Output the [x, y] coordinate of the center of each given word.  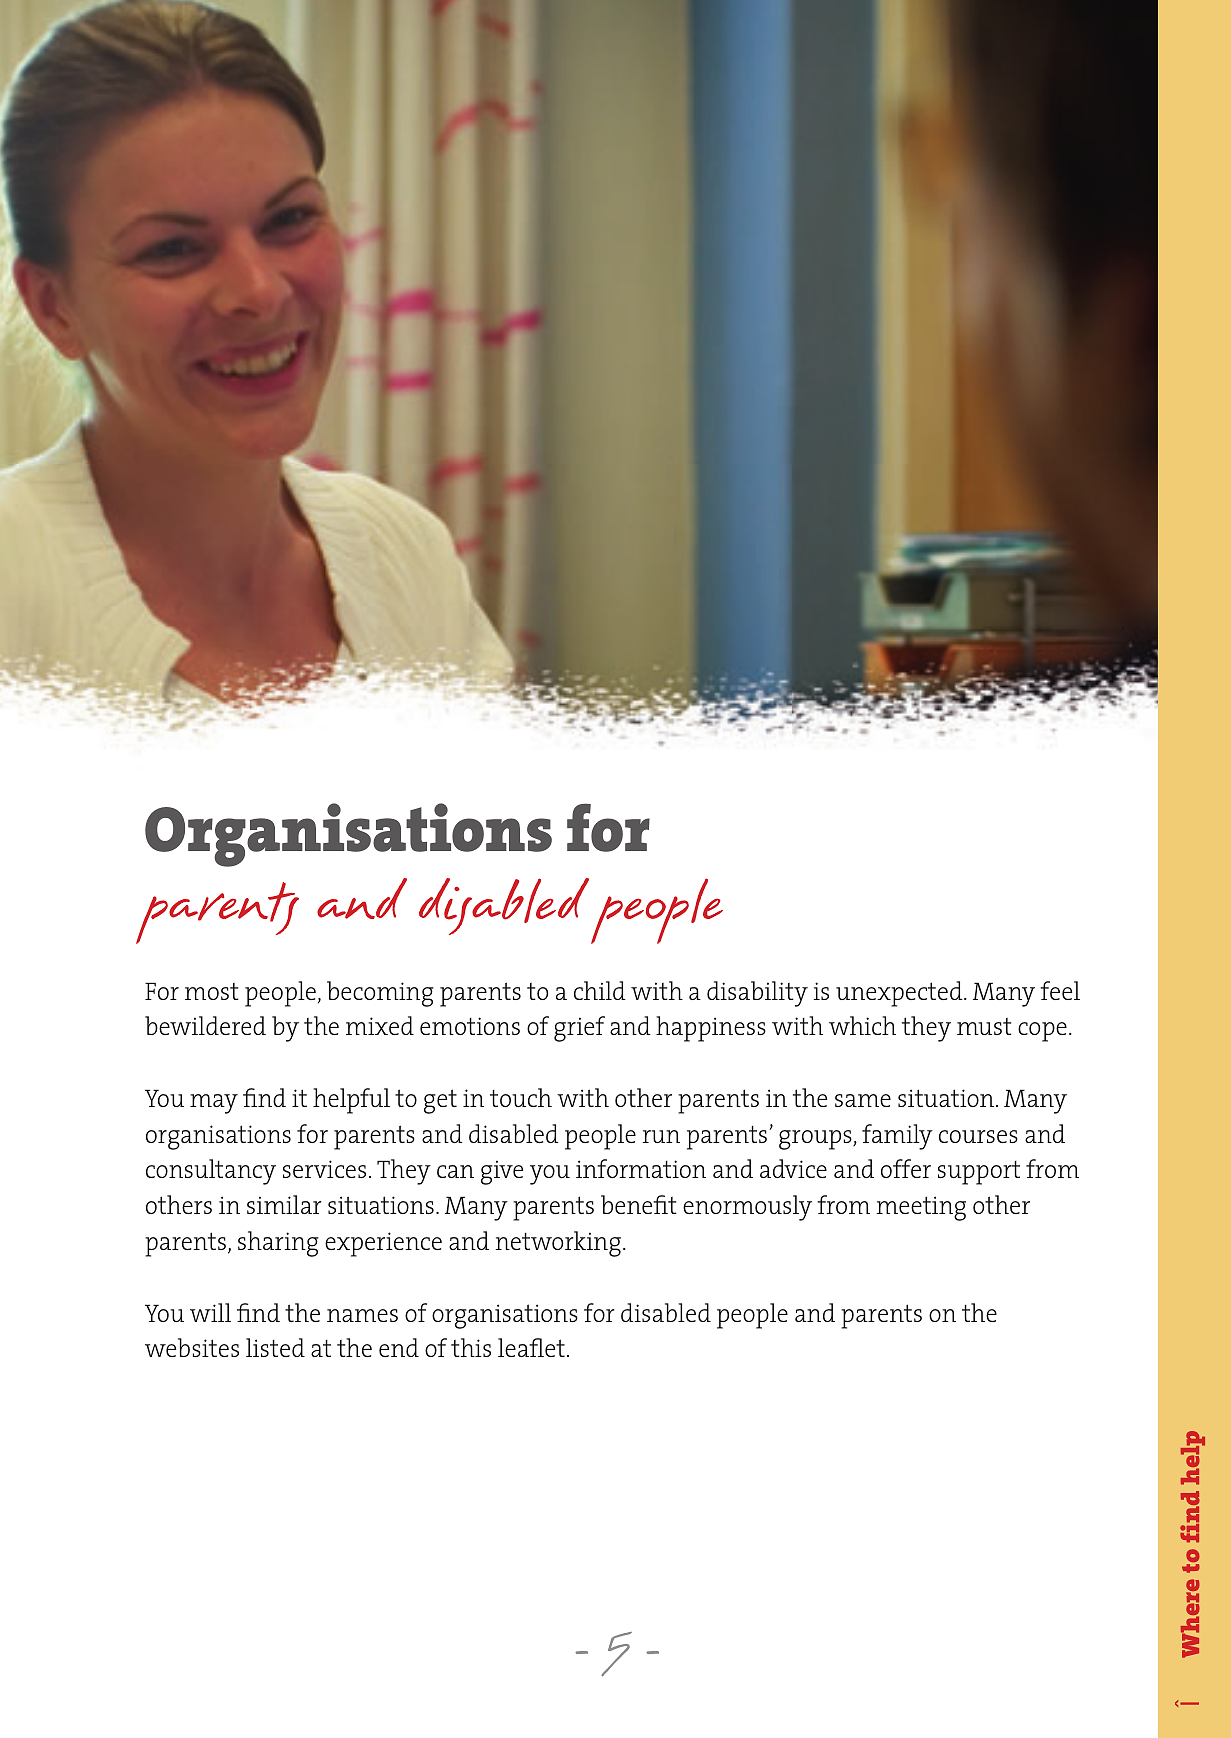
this [471, 1347]
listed [275, 1347]
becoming [380, 994]
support [979, 1173]
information [641, 1168]
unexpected [900, 994]
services [324, 1169]
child [600, 990]
